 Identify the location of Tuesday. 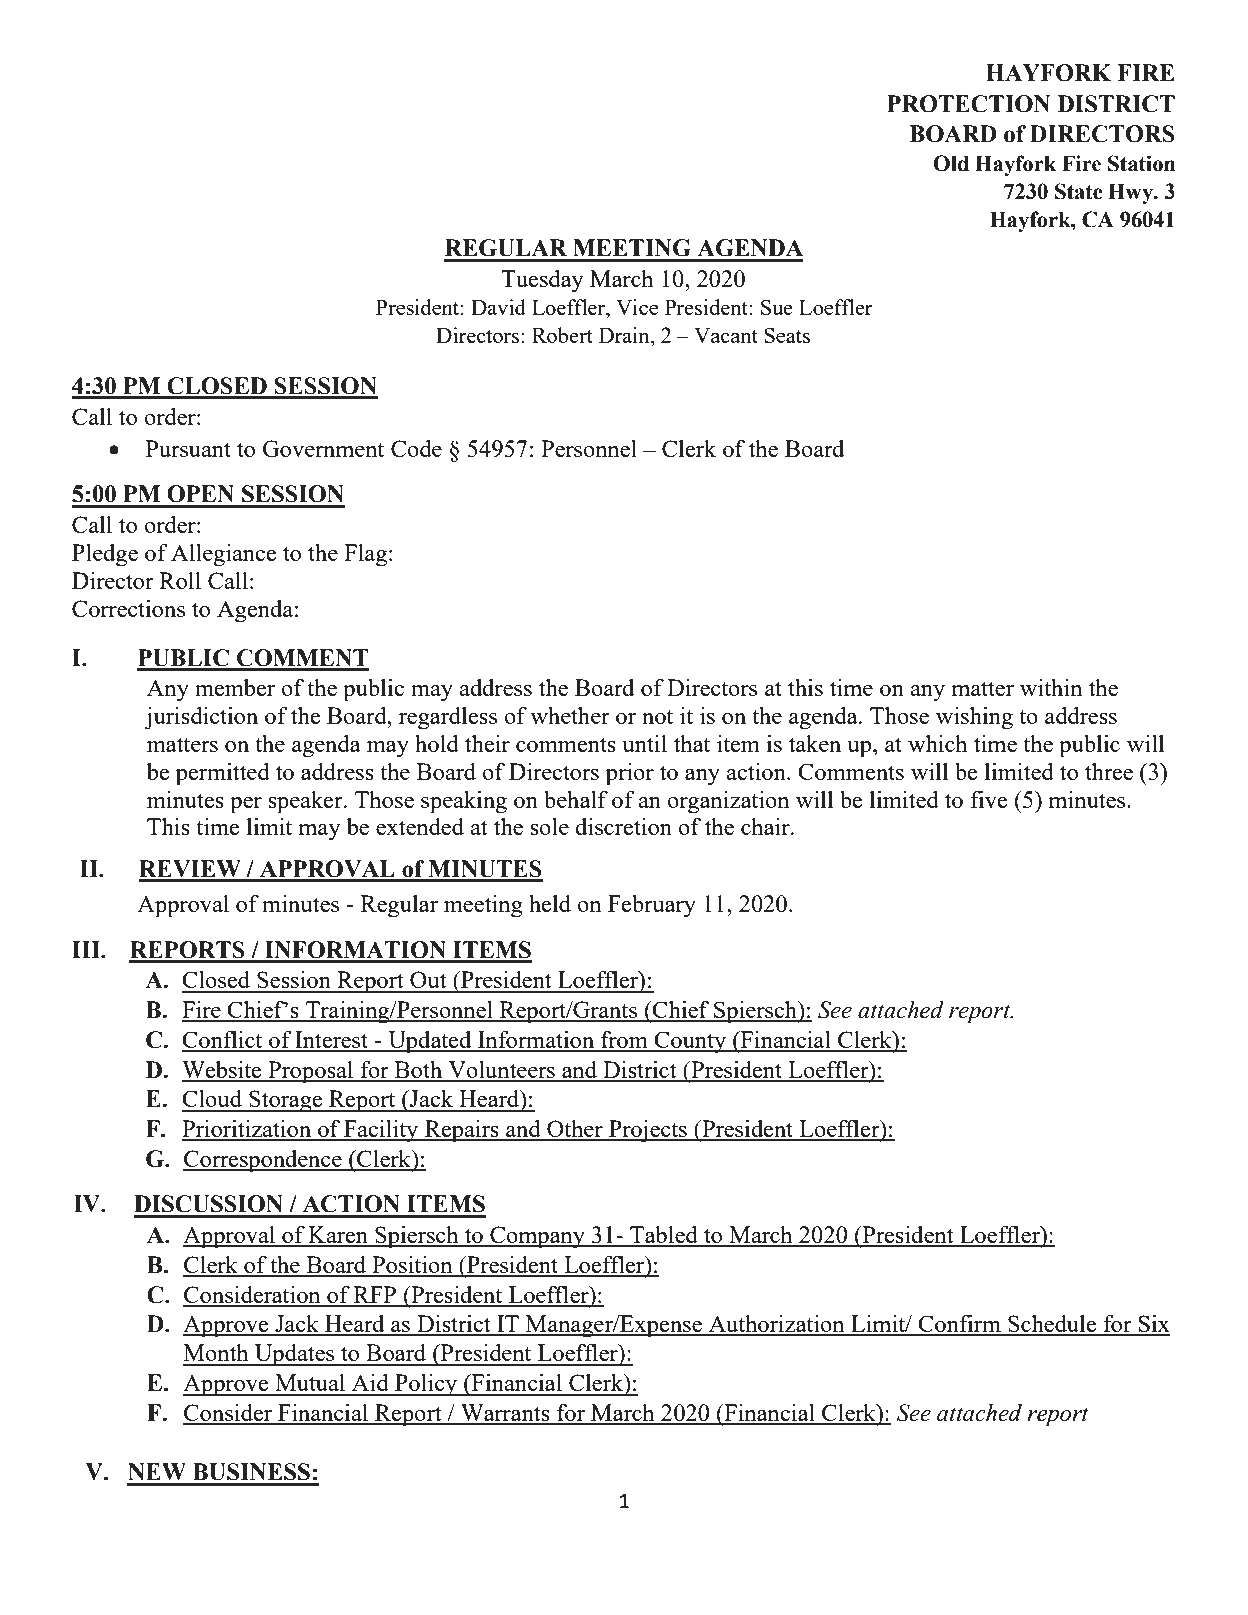
(542, 281).
